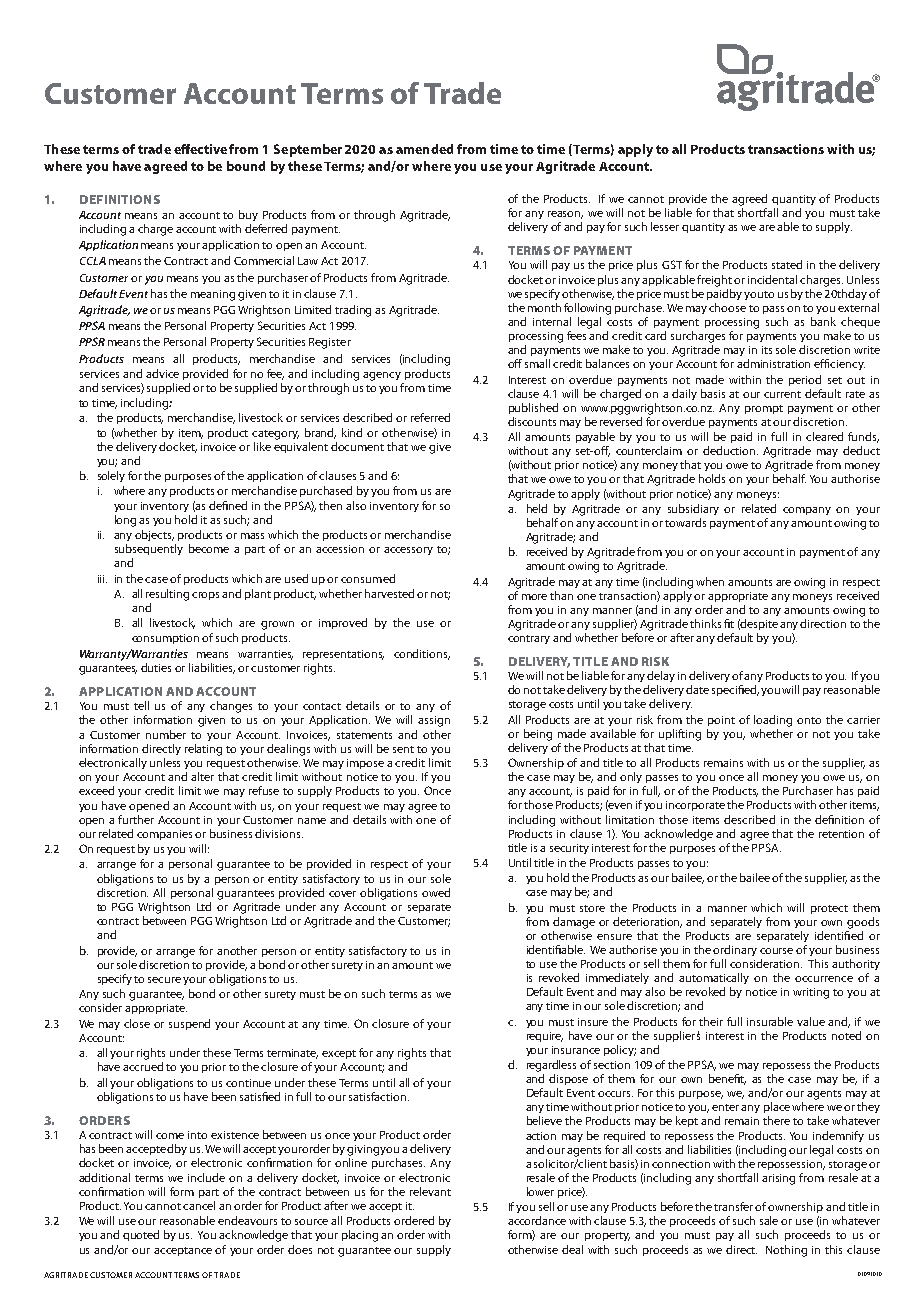  Describe the element at coordinates (434, 721) in the document. I see `assign` at that location.
